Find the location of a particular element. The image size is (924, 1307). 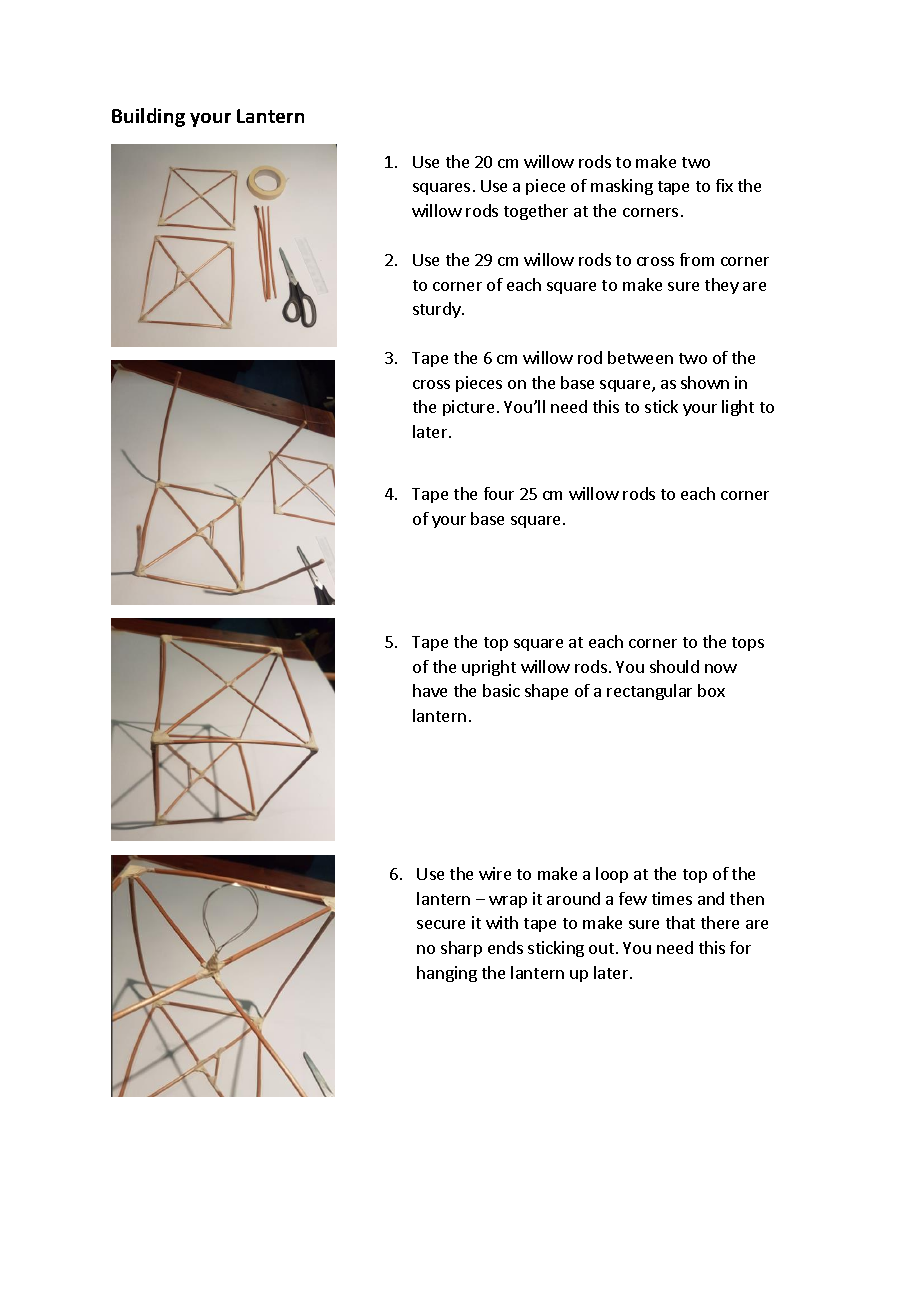

upright is located at coordinates (489, 668).
